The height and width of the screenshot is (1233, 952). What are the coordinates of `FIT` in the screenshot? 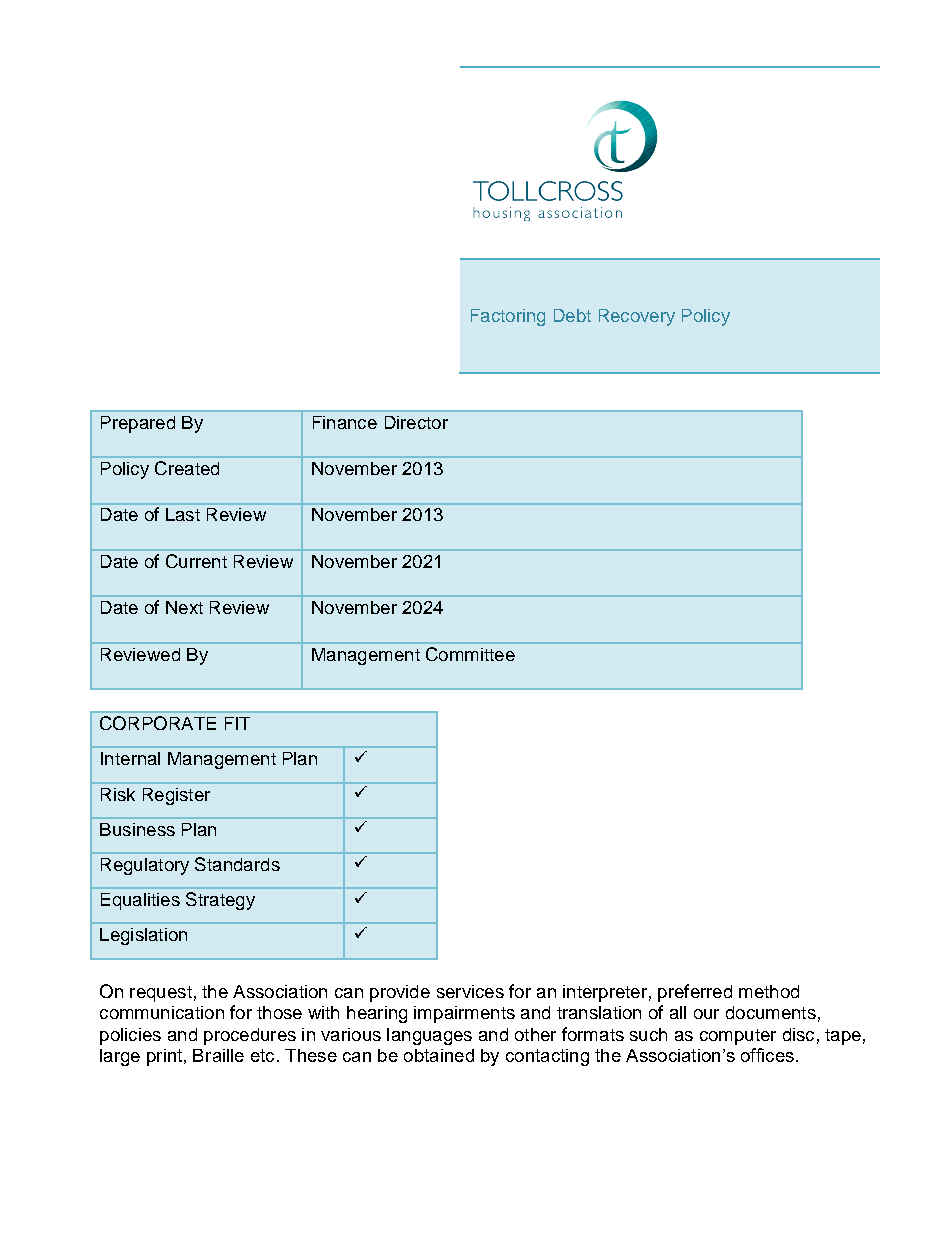 It's located at (237, 723).
